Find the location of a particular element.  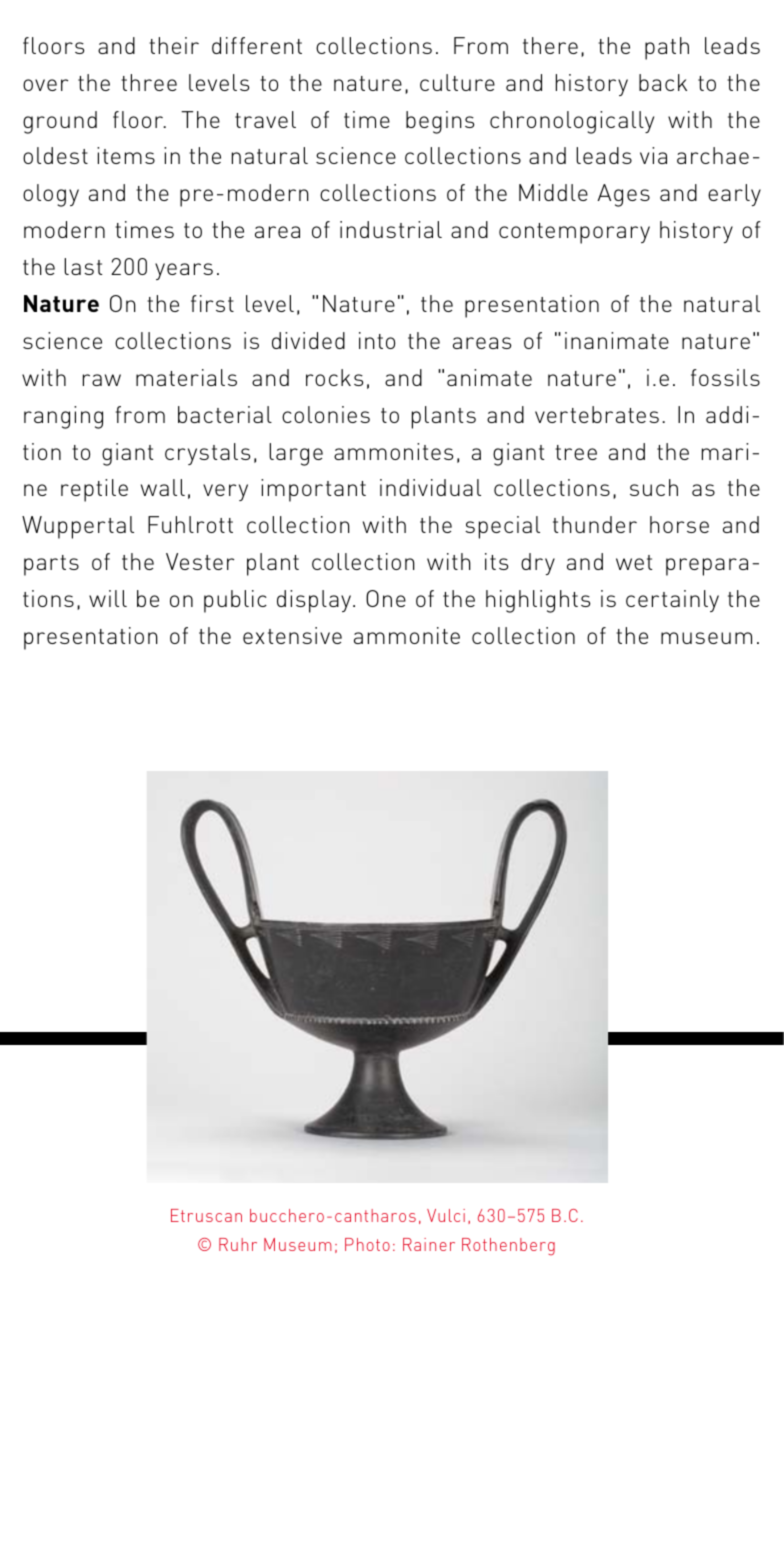

three is located at coordinates (149, 82).
